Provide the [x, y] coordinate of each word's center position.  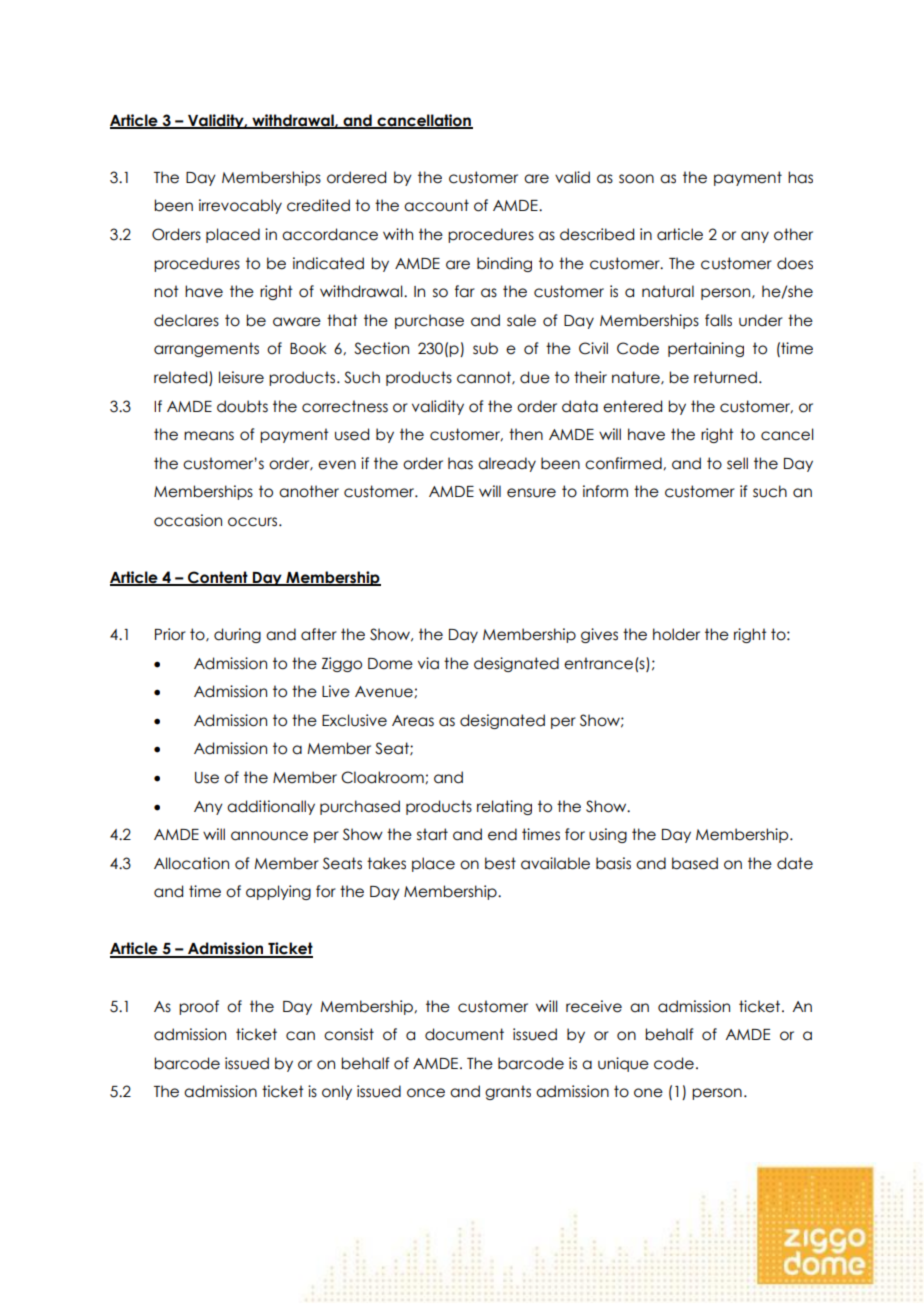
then [526, 434]
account [436, 205]
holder [676, 634]
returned [725, 377]
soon [636, 179]
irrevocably [240, 206]
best [500, 863]
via [428, 663]
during [237, 635]
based [695, 863]
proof [199, 1007]
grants [508, 1092]
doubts [242, 406]
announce [269, 836]
